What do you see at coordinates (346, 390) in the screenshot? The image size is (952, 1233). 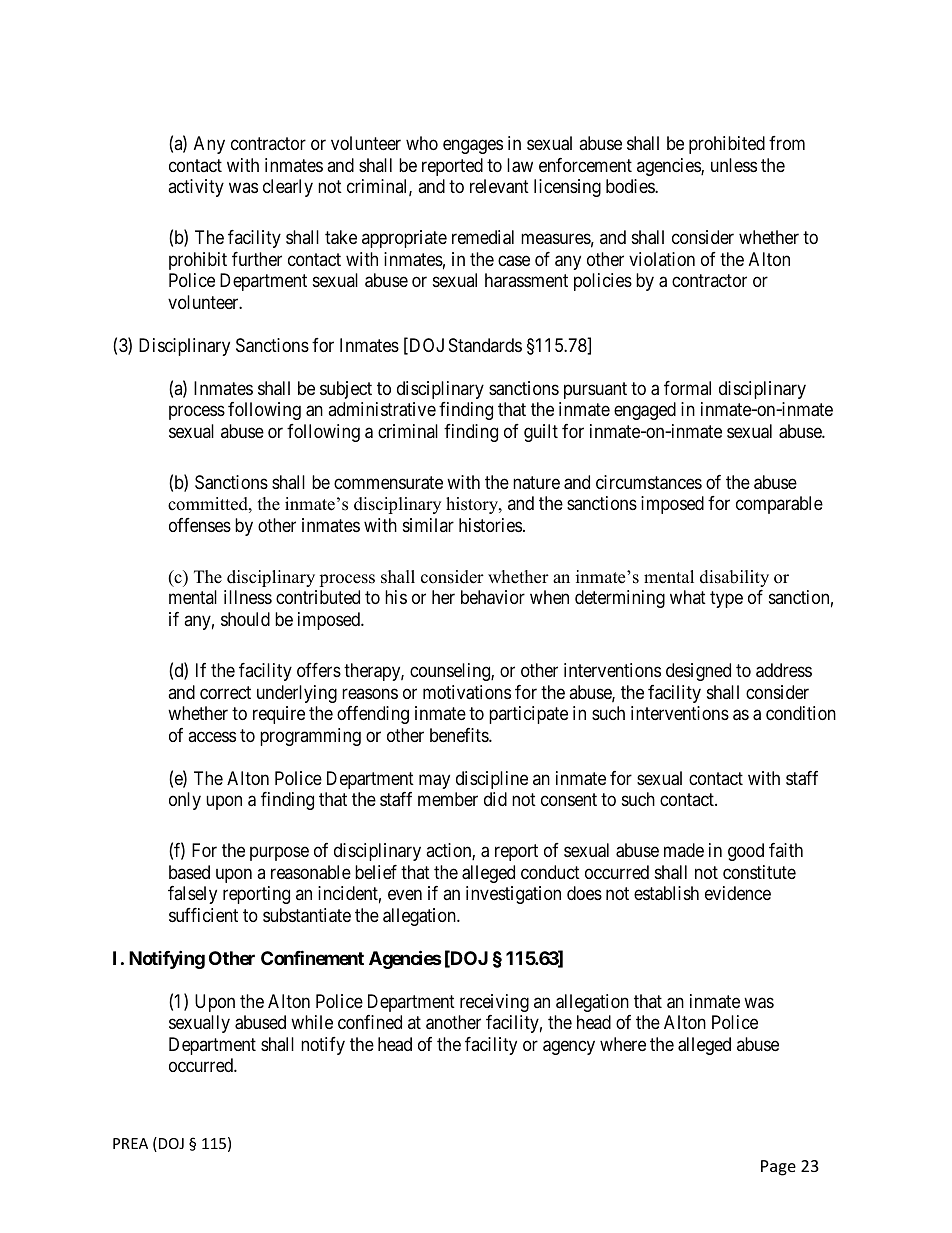 I see `subject` at bounding box center [346, 390].
